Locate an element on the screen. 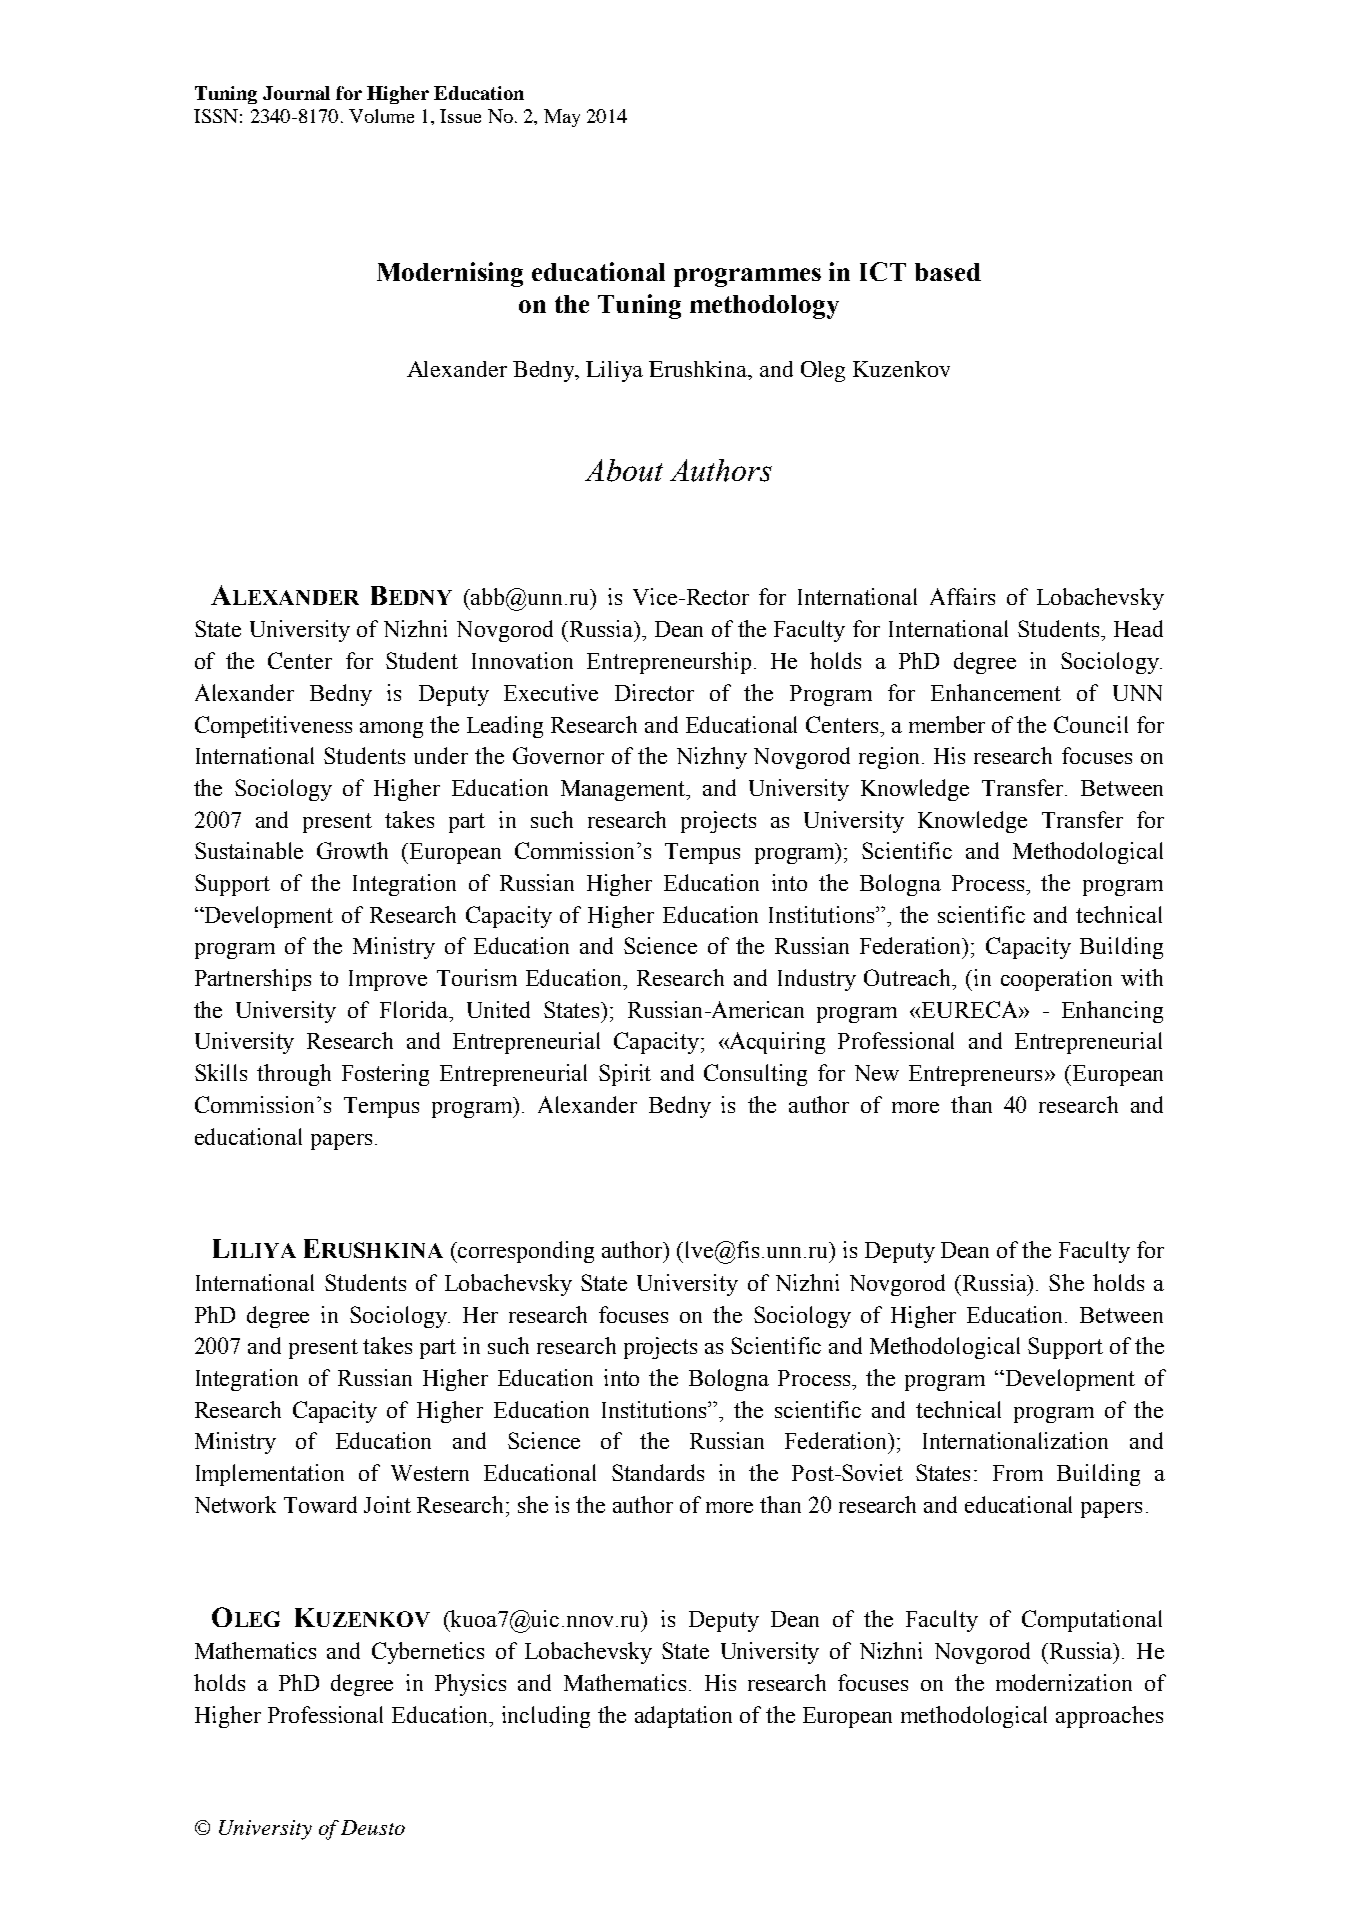 This screenshot has height=1921, width=1358. Cybernetics is located at coordinates (428, 1653).
